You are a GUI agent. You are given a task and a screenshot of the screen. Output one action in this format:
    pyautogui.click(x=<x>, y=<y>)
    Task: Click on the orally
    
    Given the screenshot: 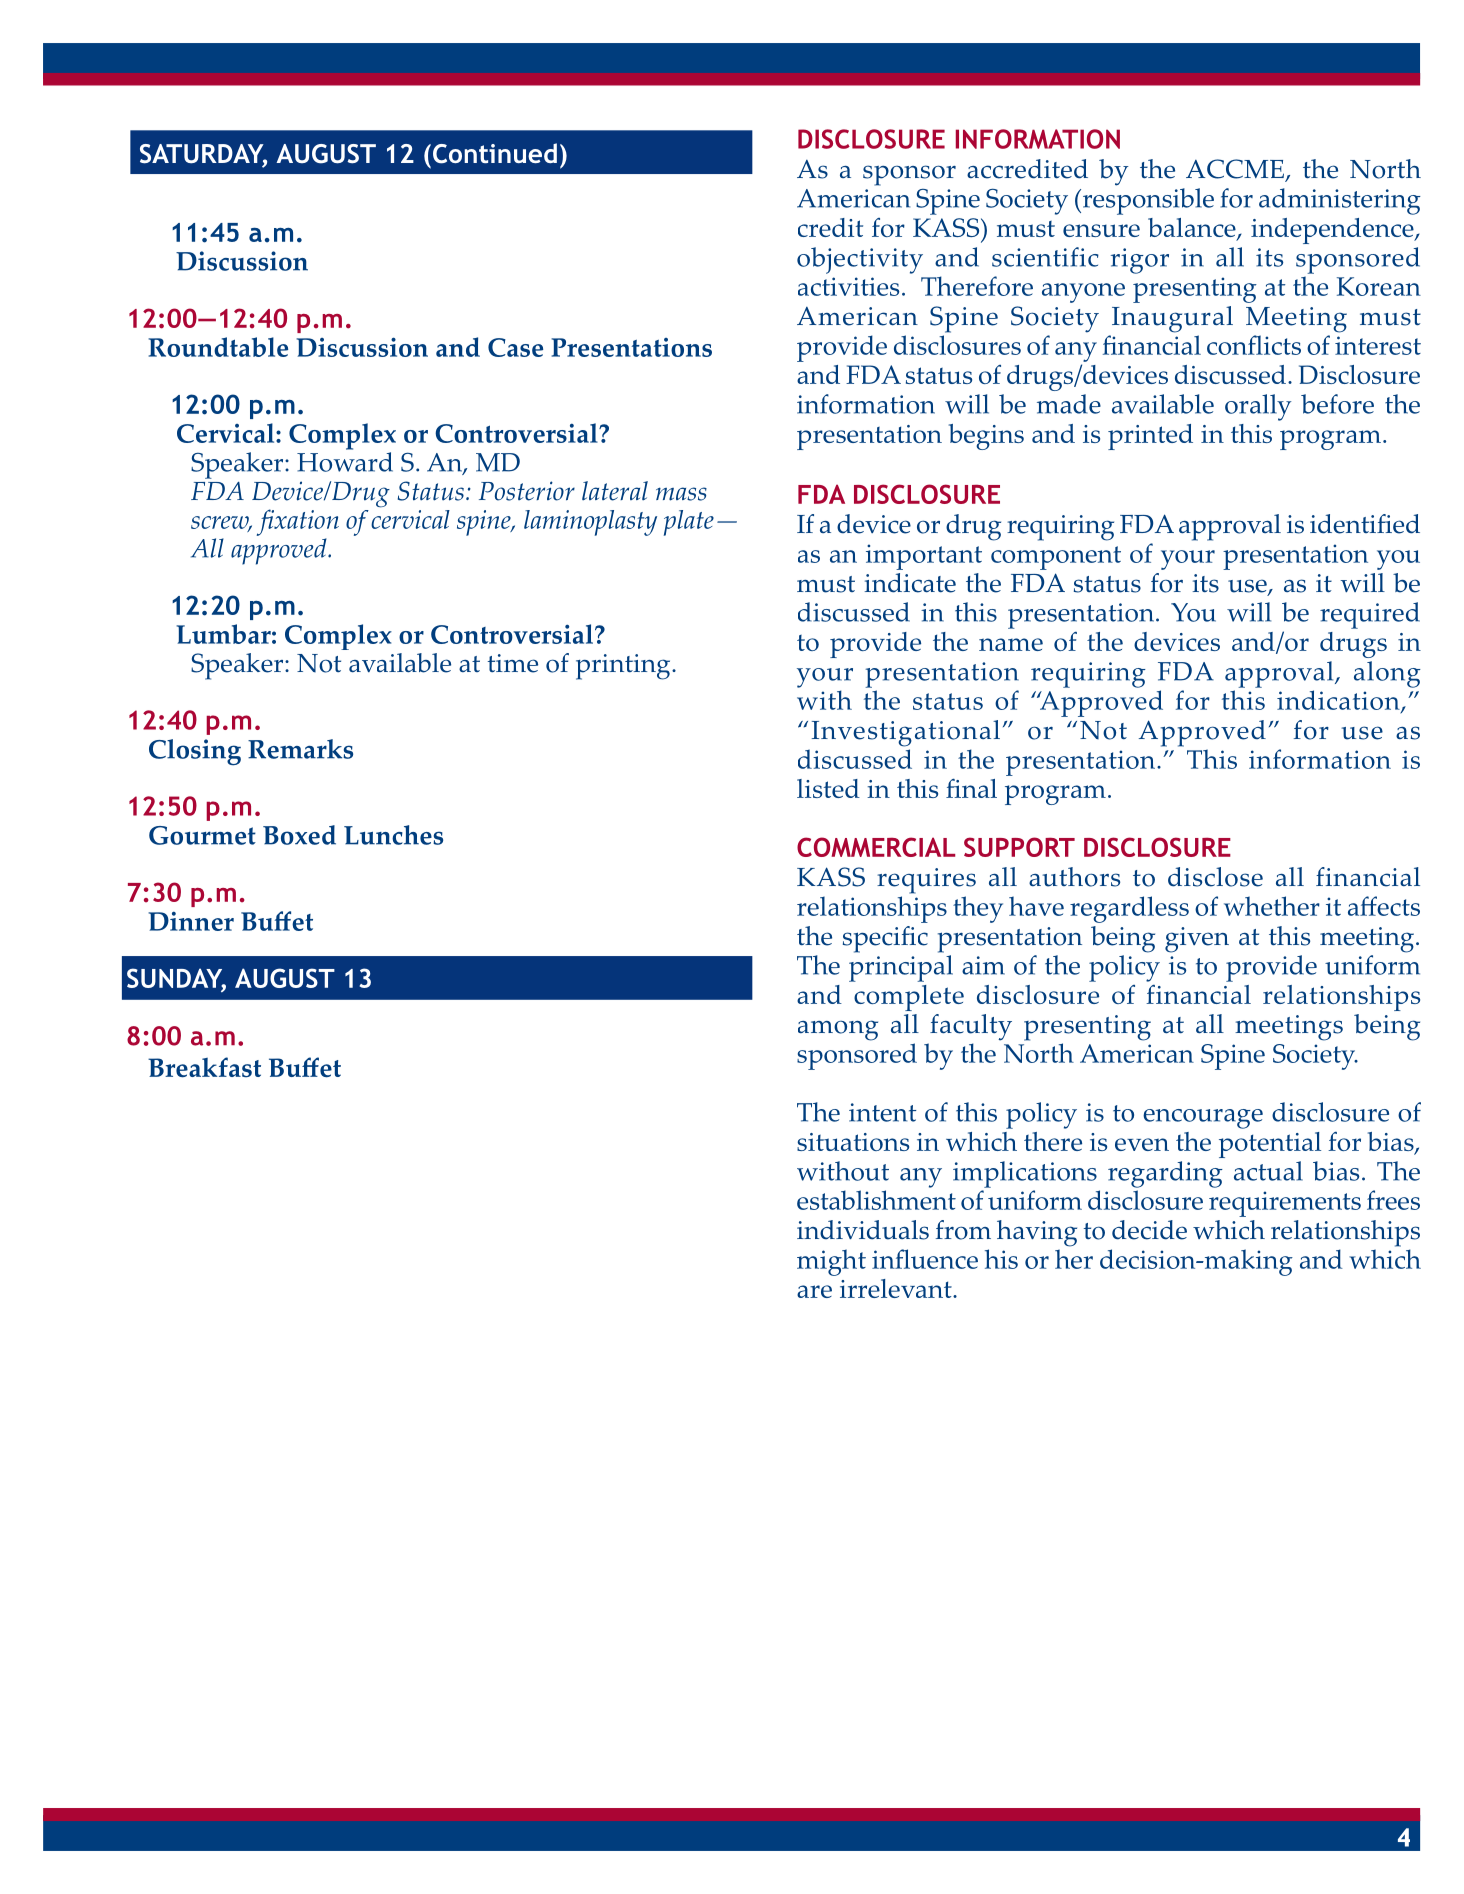 What is the action you would take?
    pyautogui.click(x=1258, y=407)
